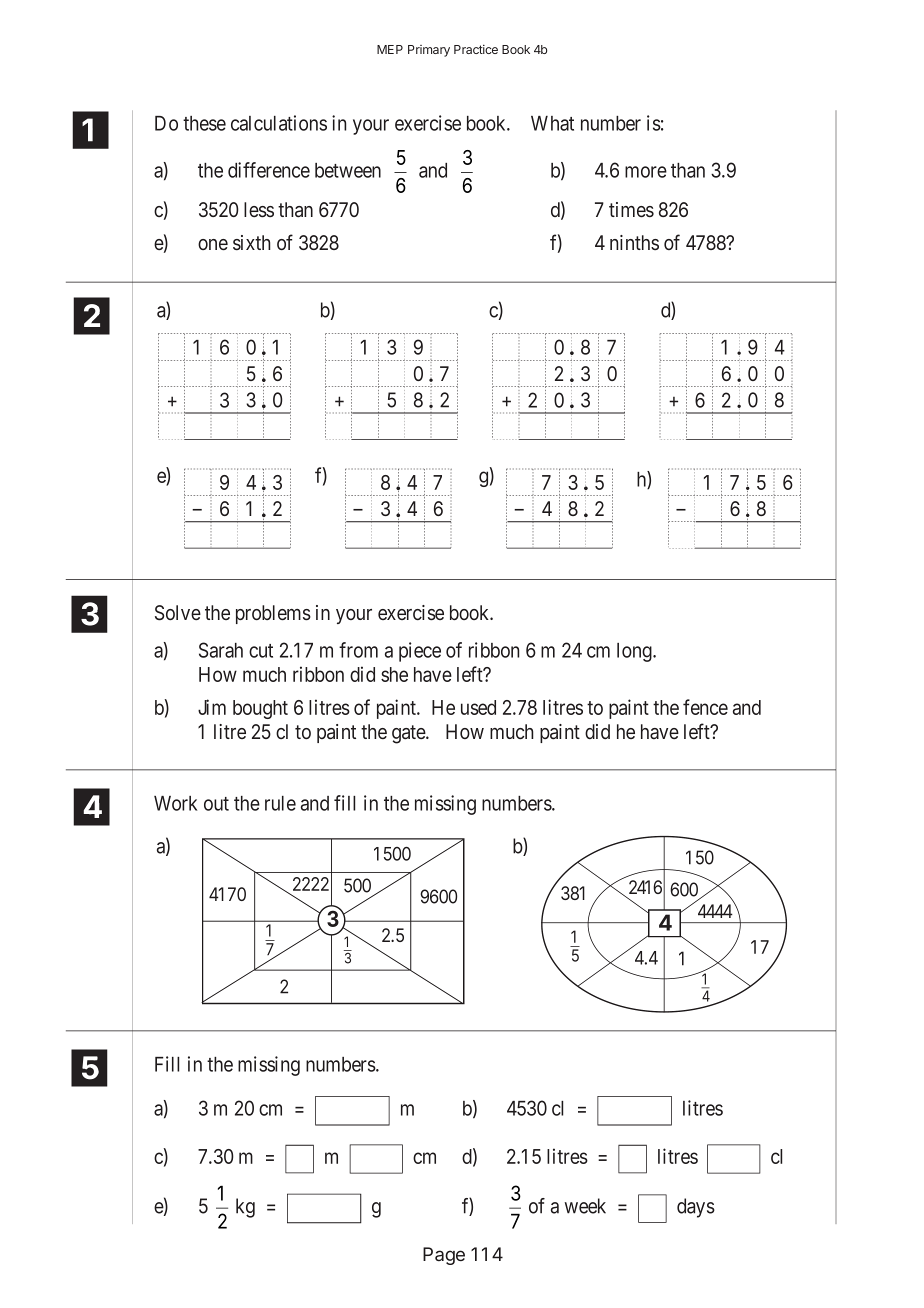  What do you see at coordinates (635, 652) in the page?
I see `long` at bounding box center [635, 652].
